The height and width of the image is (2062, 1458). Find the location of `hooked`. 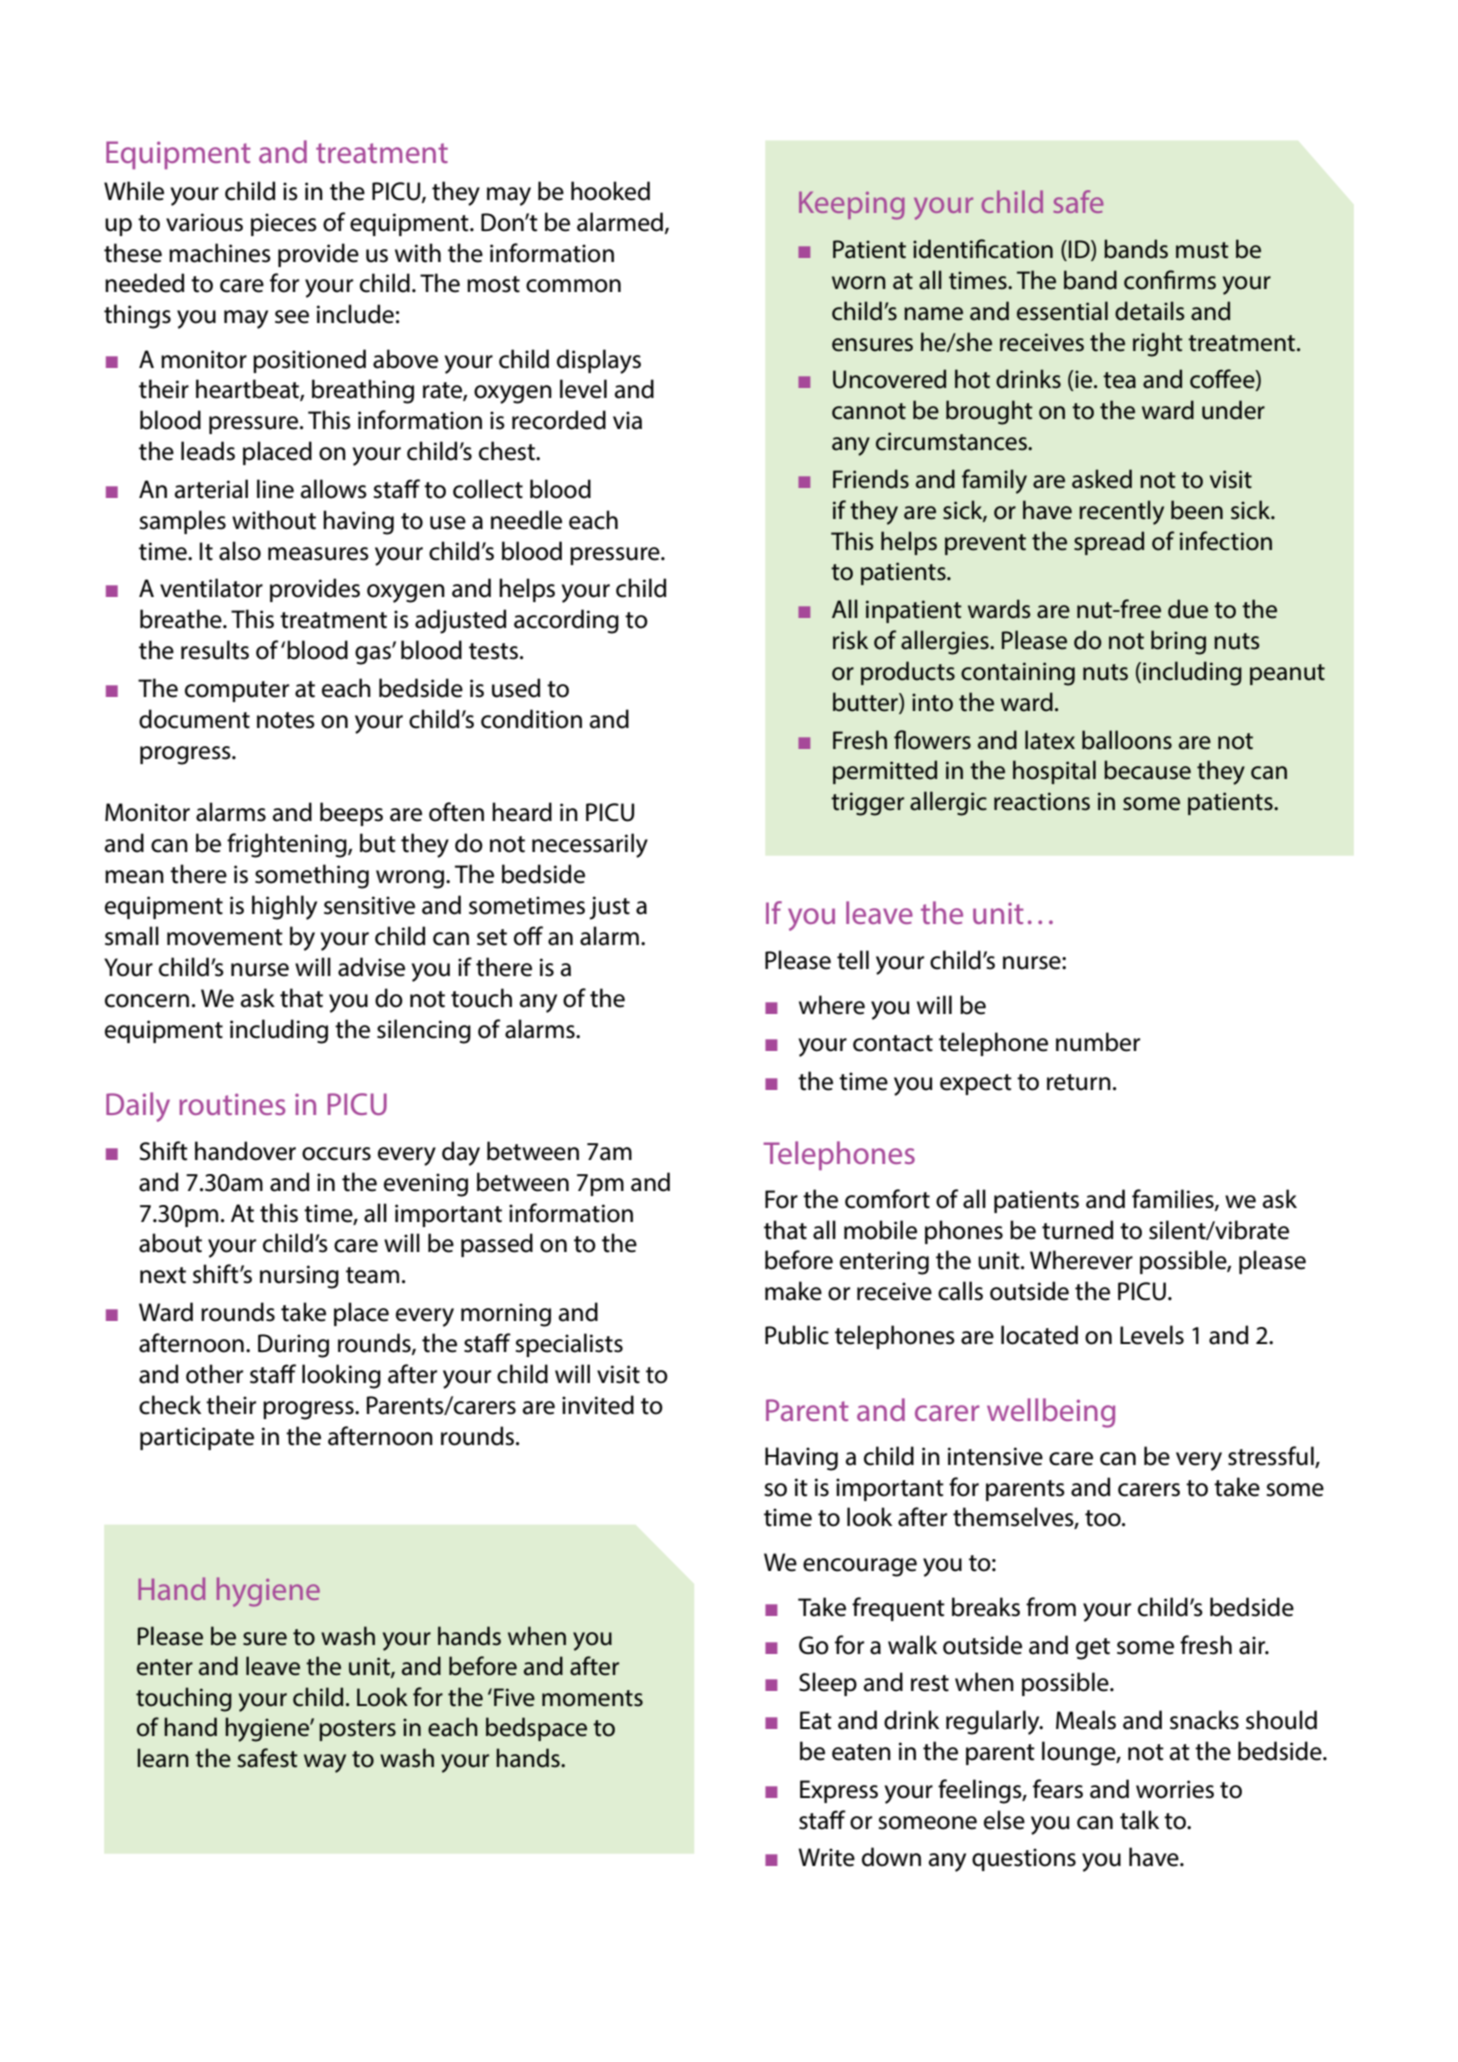

hooked is located at coordinates (610, 191).
